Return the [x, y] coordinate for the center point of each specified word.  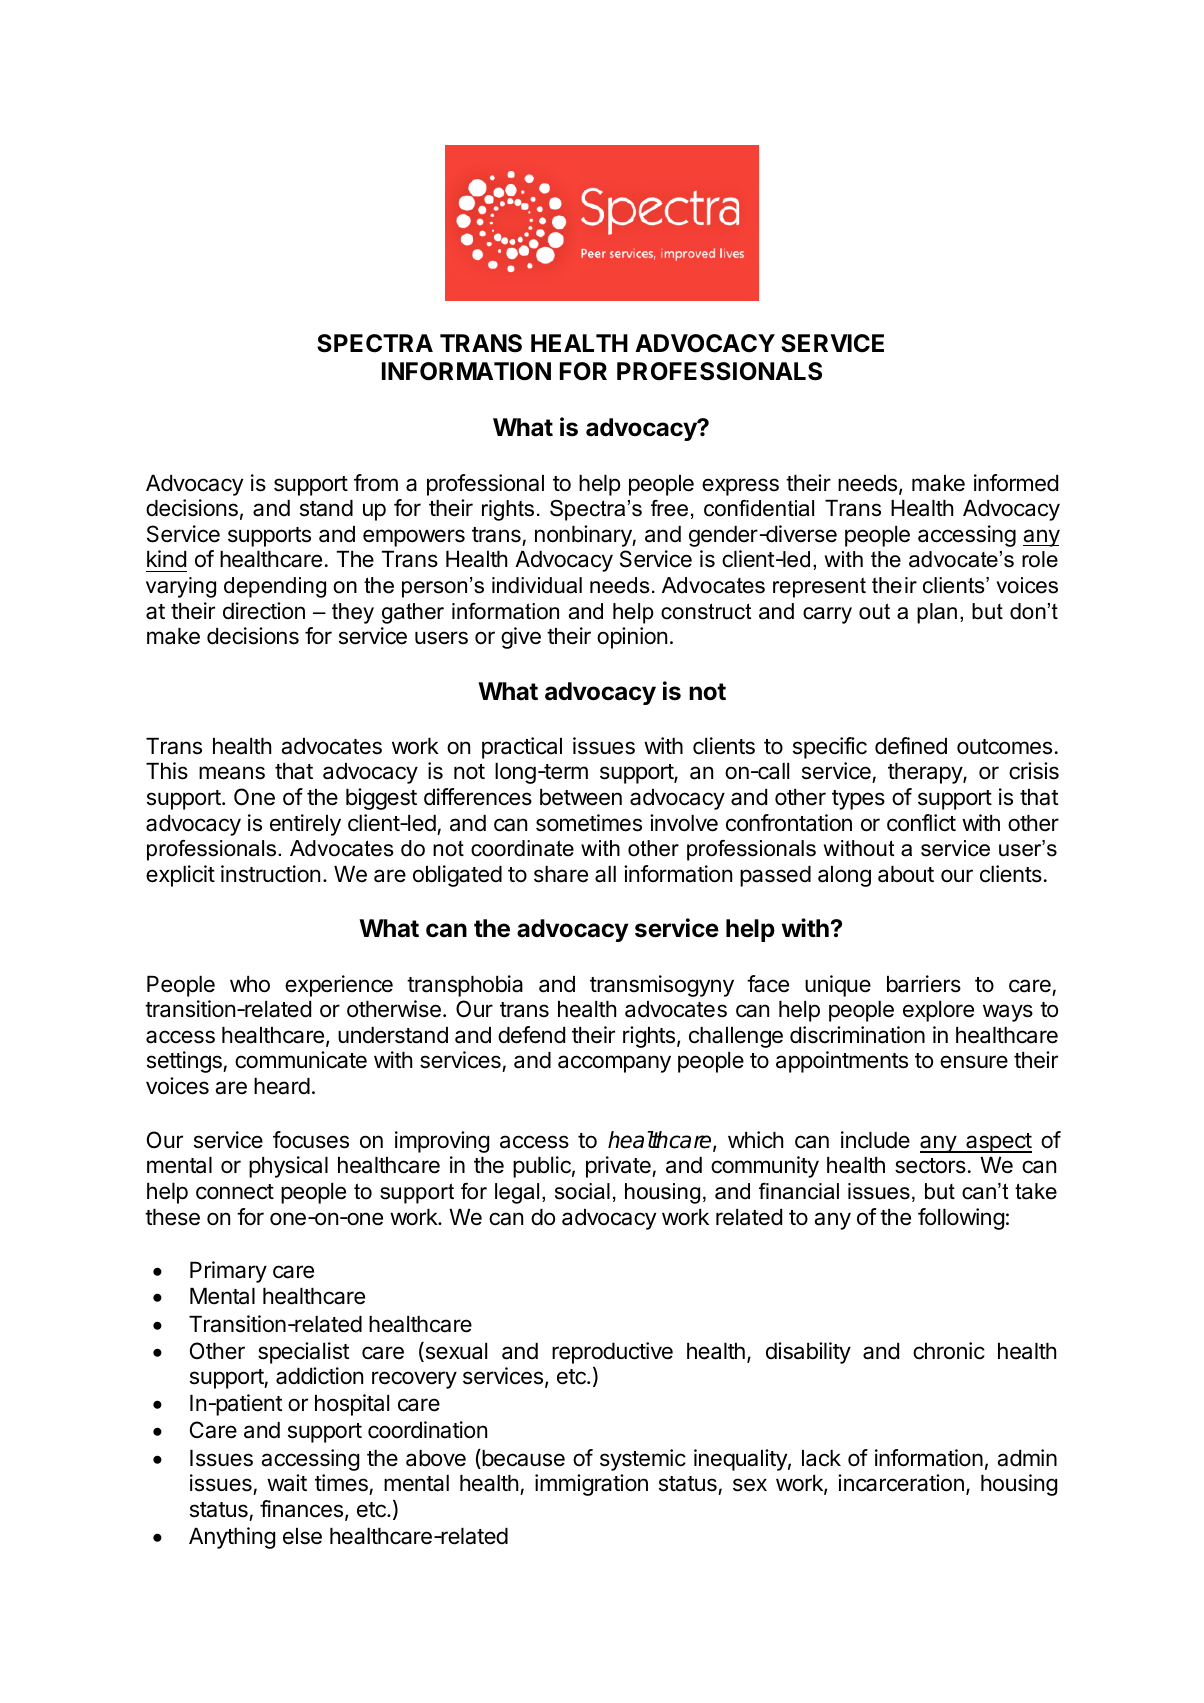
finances [301, 1509]
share [561, 874]
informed [1016, 483]
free [669, 508]
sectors [930, 1166]
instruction [270, 874]
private [619, 1167]
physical [288, 1167]
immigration [591, 1485]
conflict [921, 823]
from [376, 483]
